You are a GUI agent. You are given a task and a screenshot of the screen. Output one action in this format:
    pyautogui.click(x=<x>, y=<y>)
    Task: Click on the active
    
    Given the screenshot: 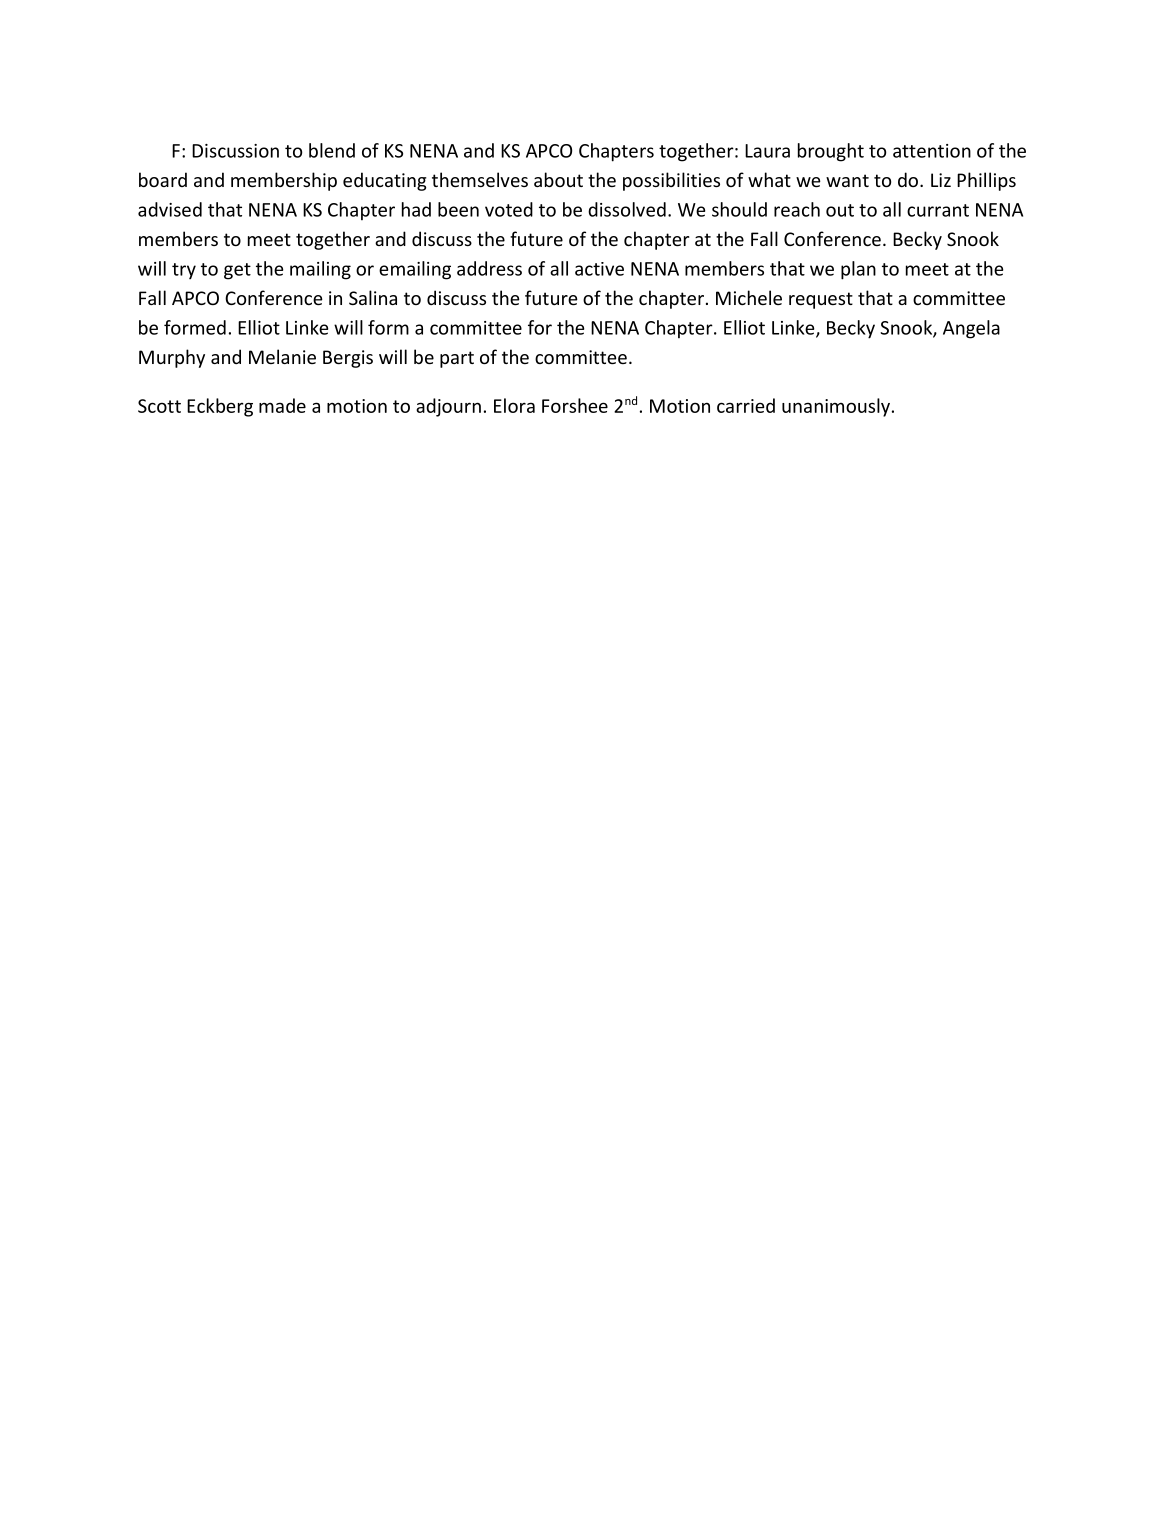 What is the action you would take?
    pyautogui.click(x=599, y=269)
